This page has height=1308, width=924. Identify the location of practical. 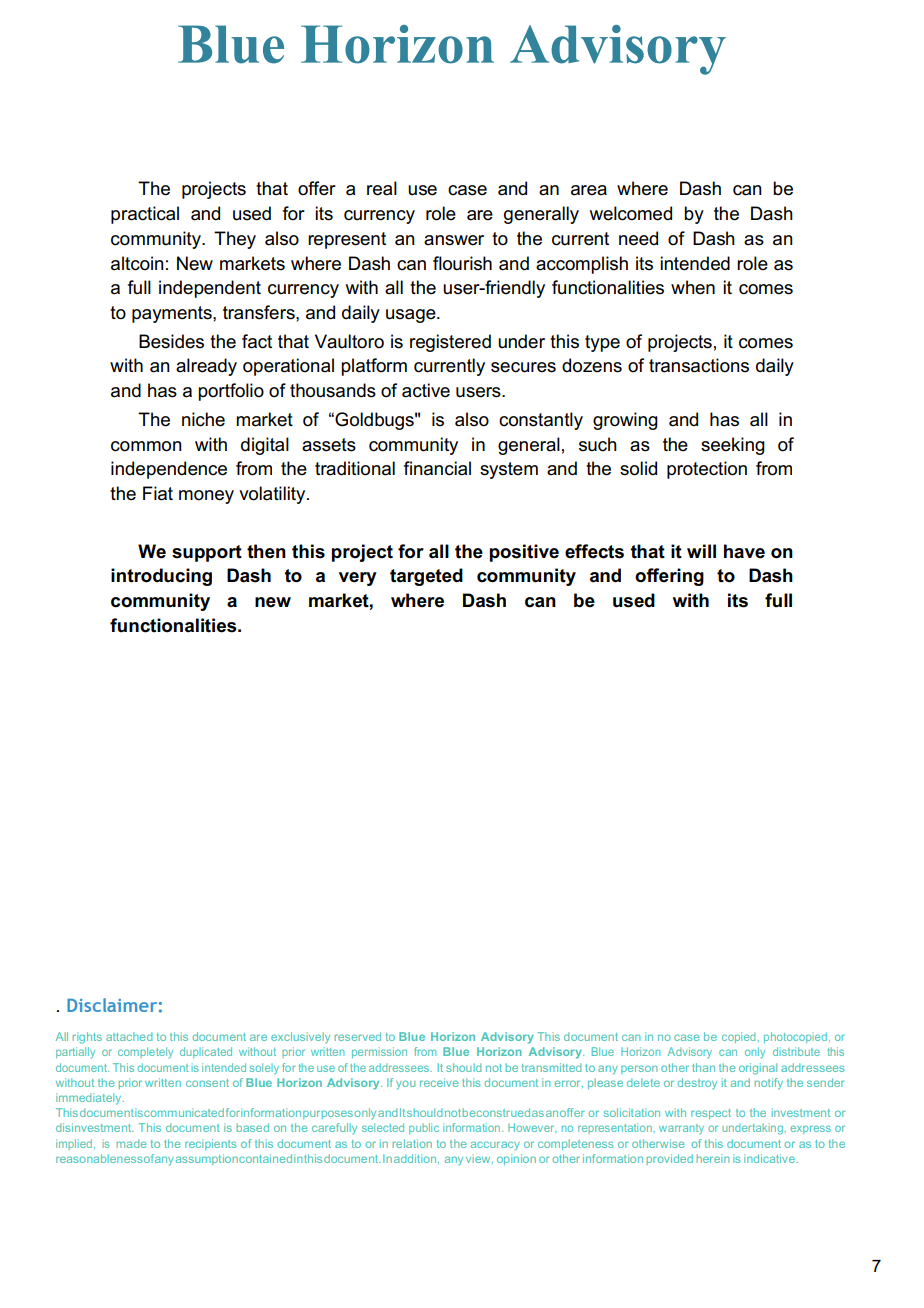
(145, 215).
